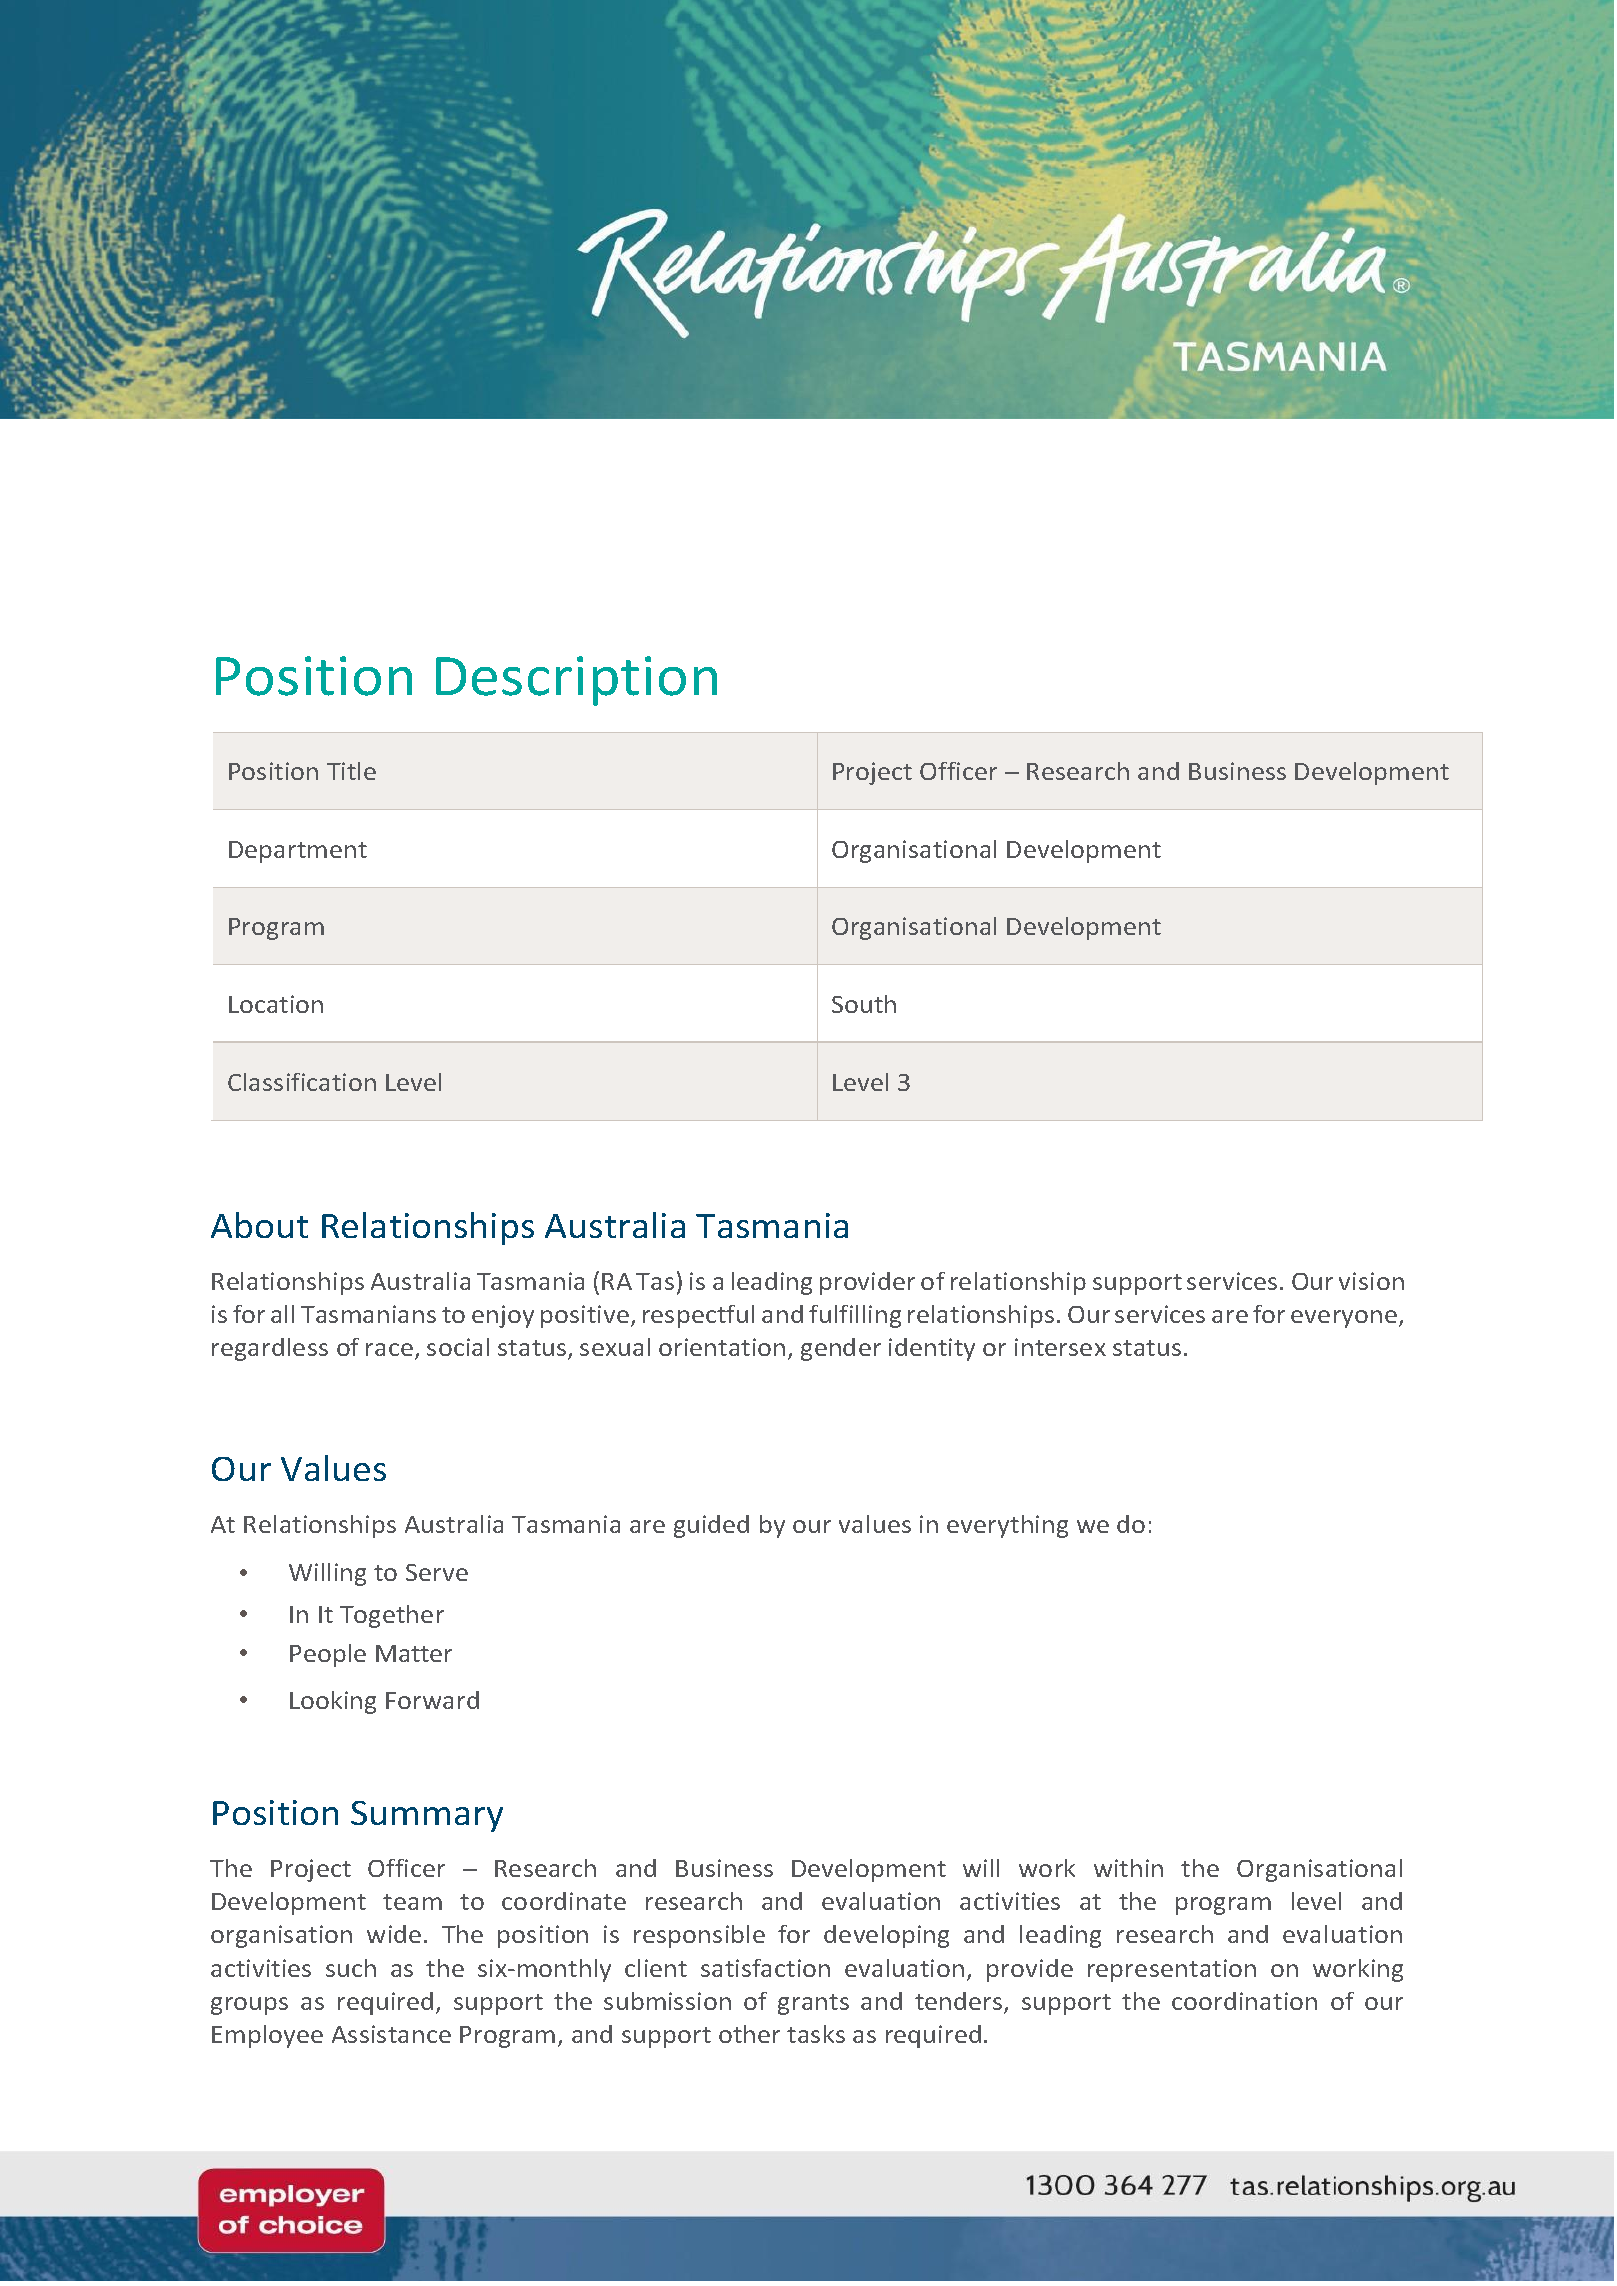 The height and width of the image is (2286, 1617). What do you see at coordinates (855, 1316) in the image?
I see `fulfilling` at bounding box center [855, 1316].
